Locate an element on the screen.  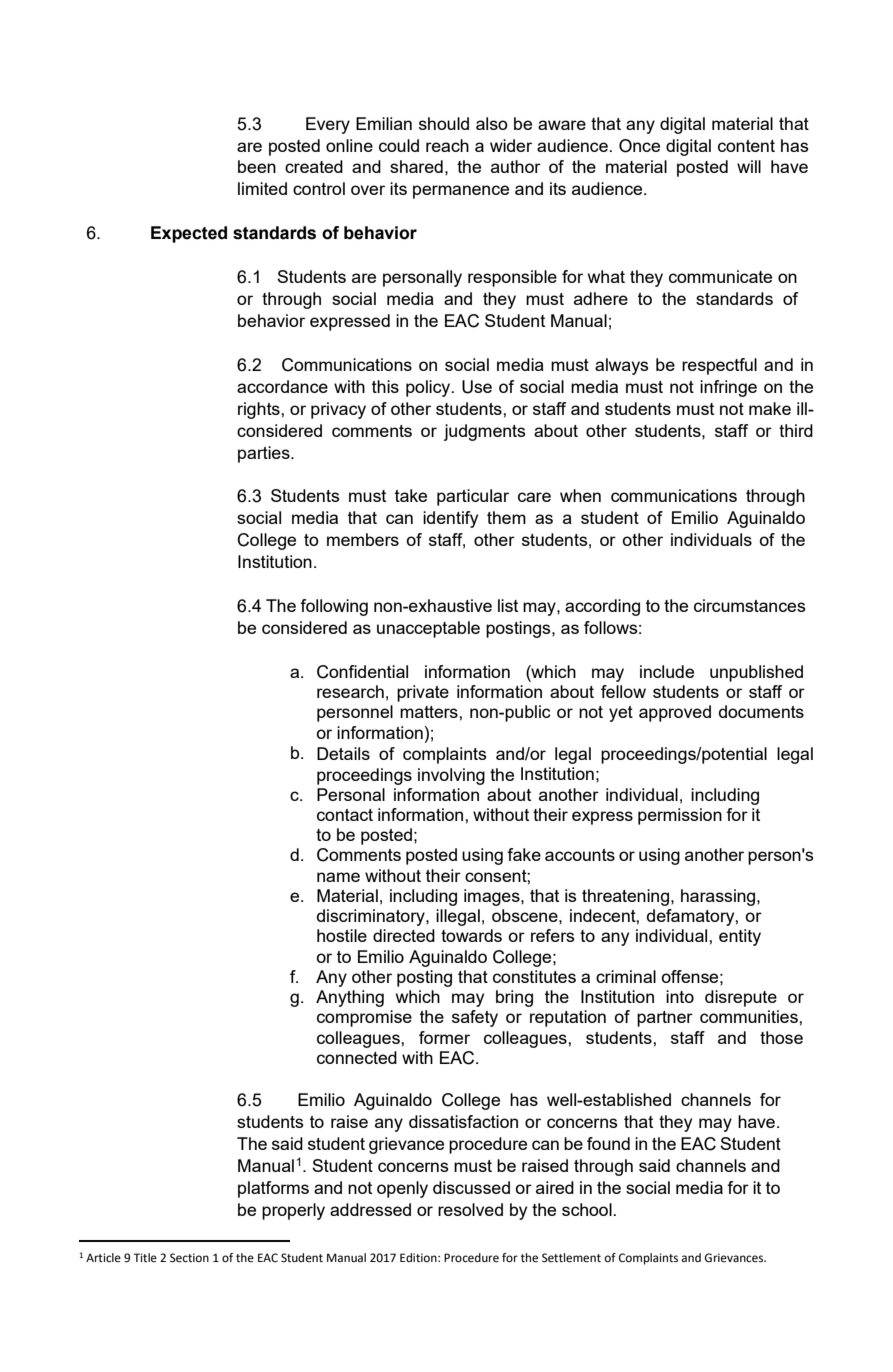
circumstances is located at coordinates (749, 605).
